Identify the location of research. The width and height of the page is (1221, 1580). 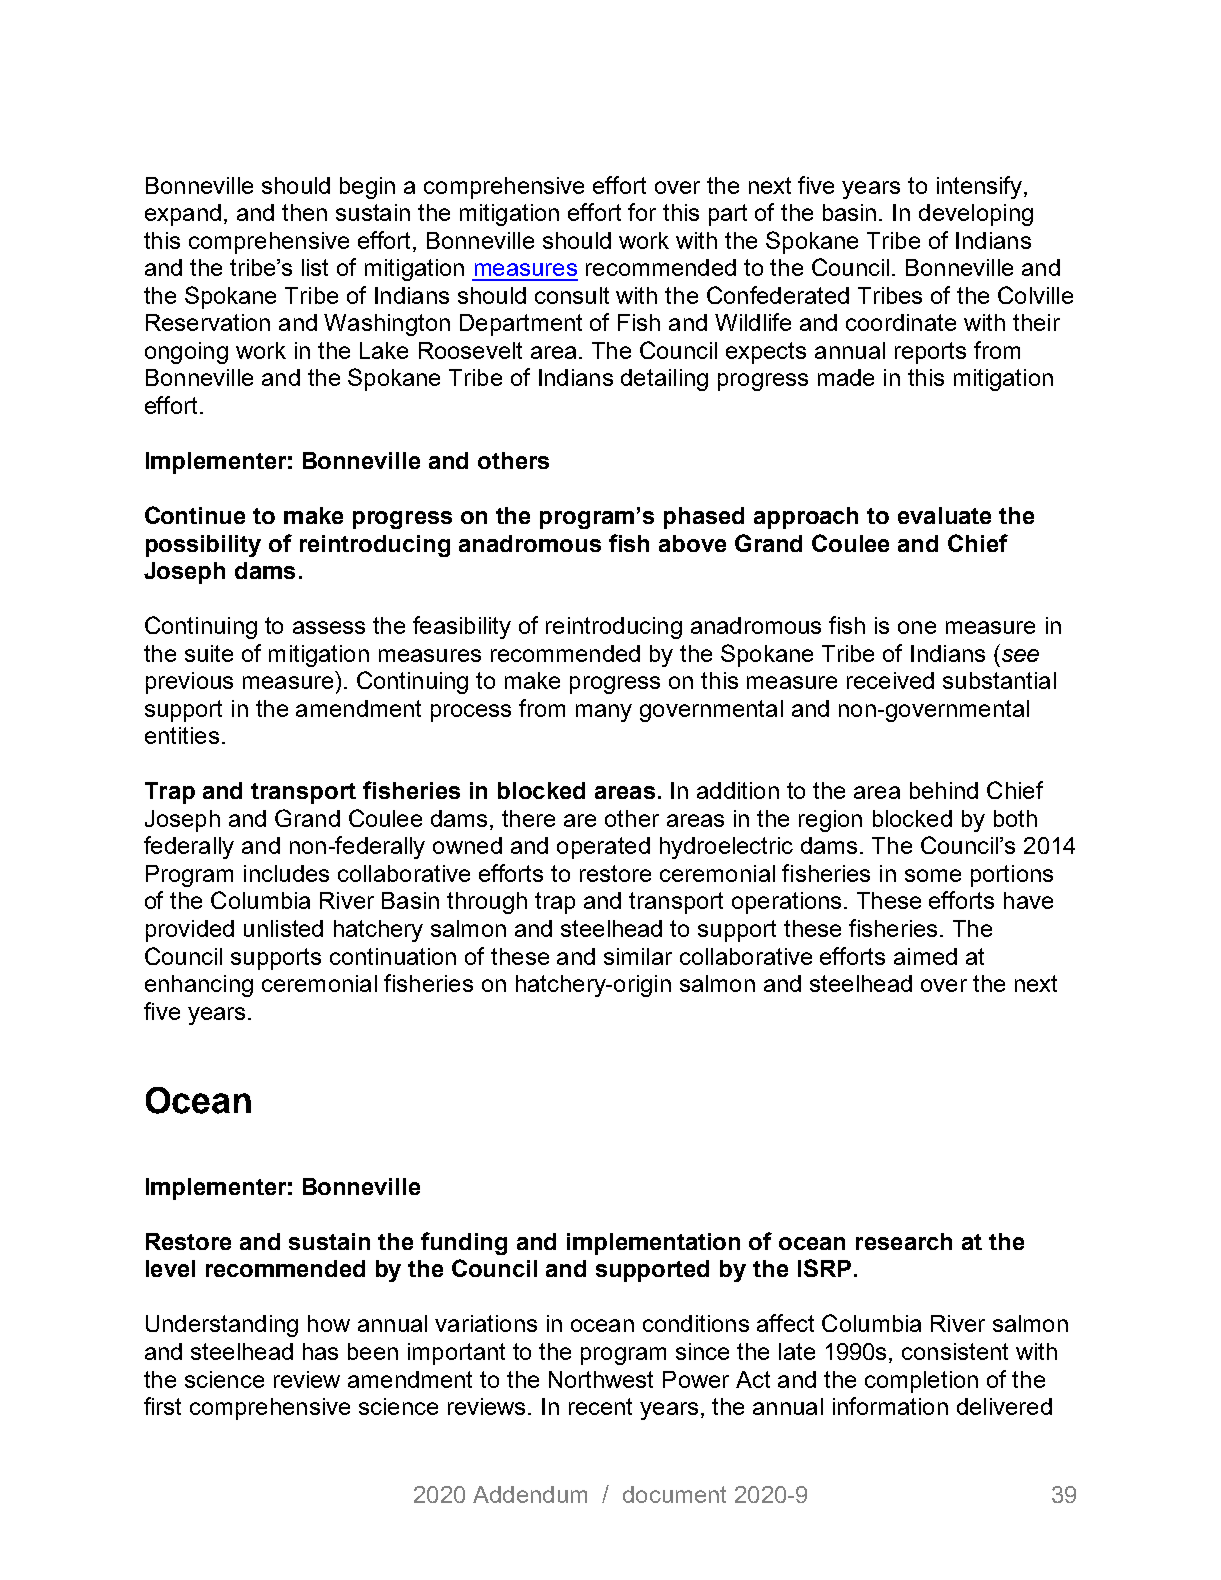
(904, 1241).
